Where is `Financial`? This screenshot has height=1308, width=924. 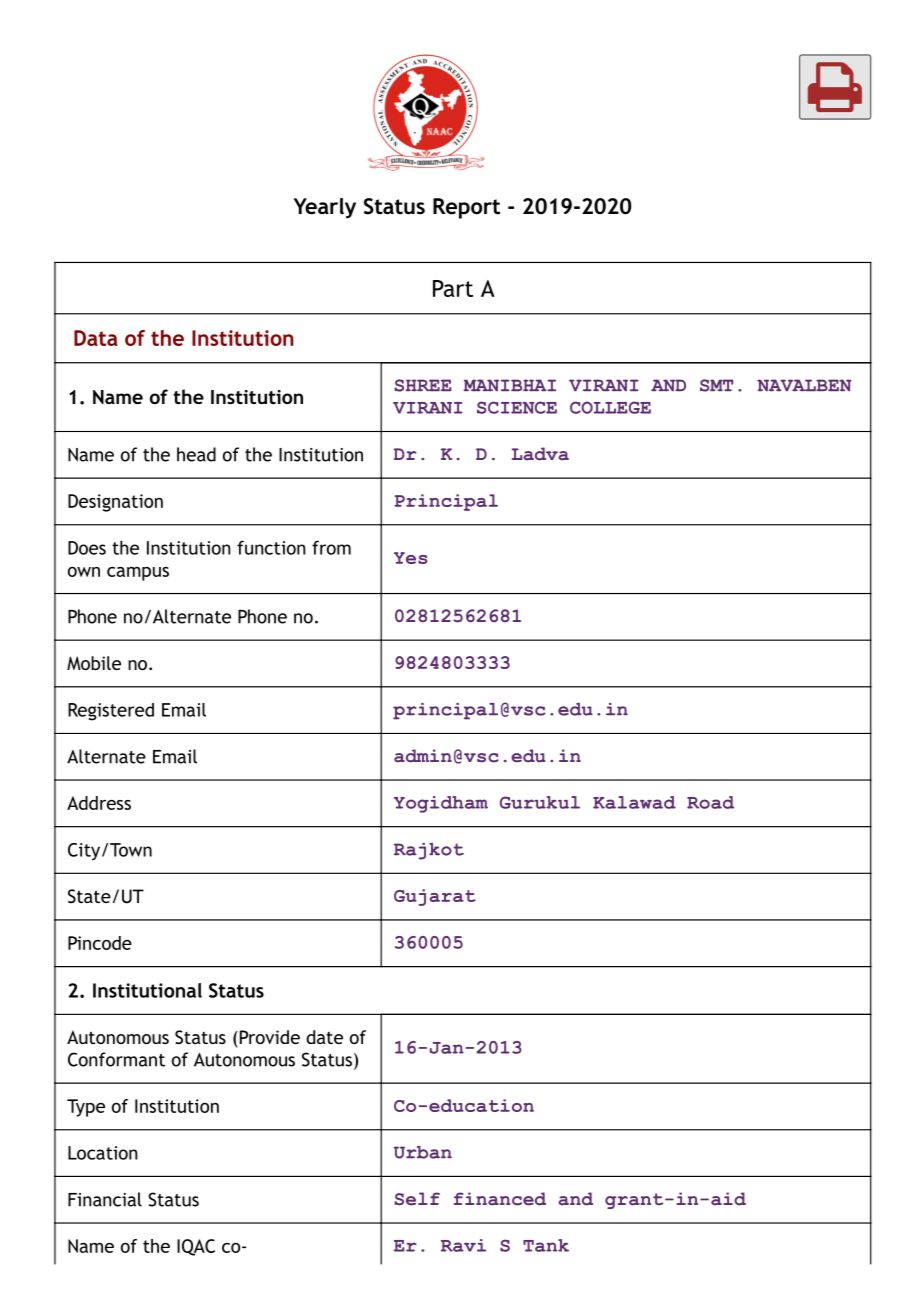
Financial is located at coordinates (105, 1199).
